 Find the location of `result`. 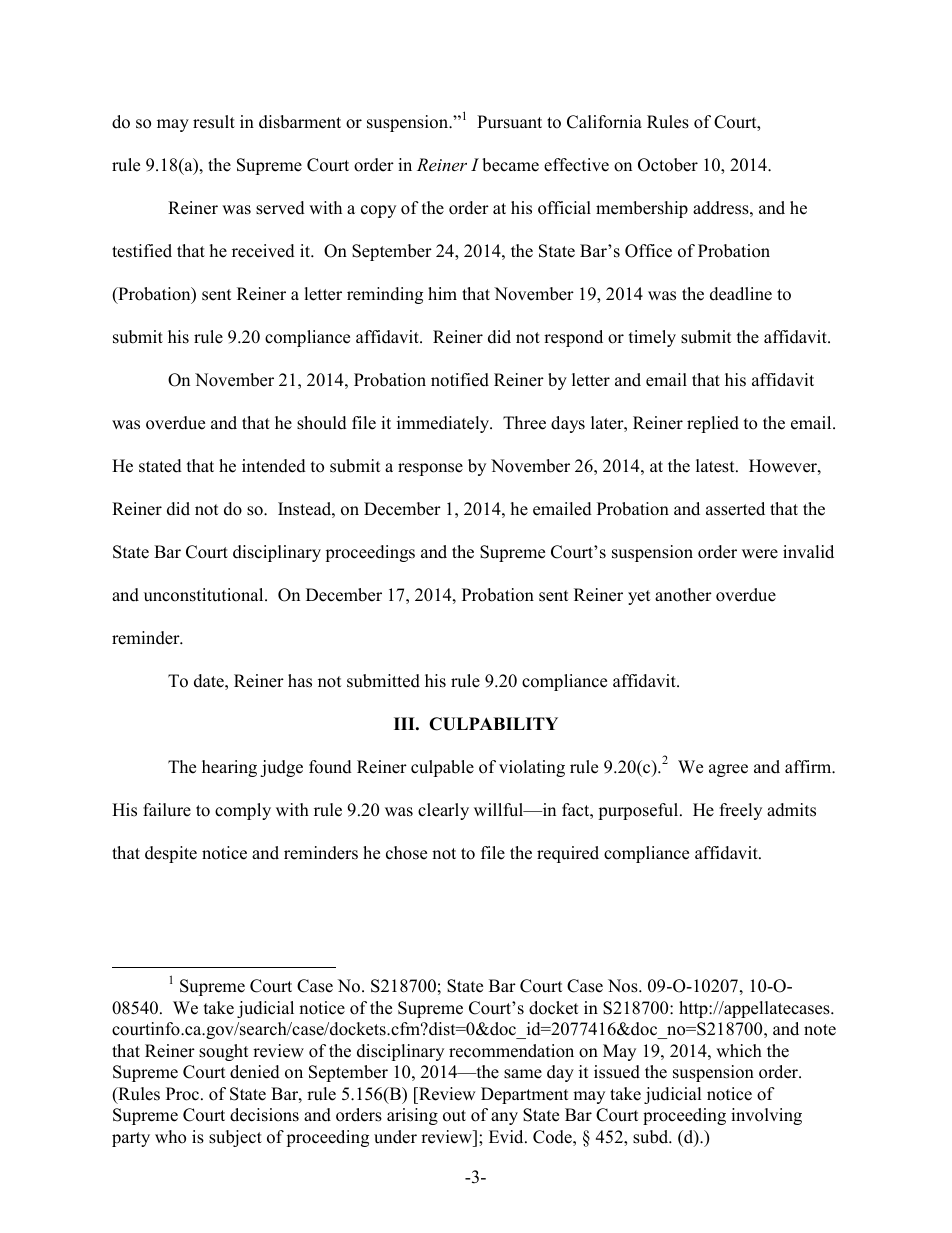

result is located at coordinates (214, 122).
